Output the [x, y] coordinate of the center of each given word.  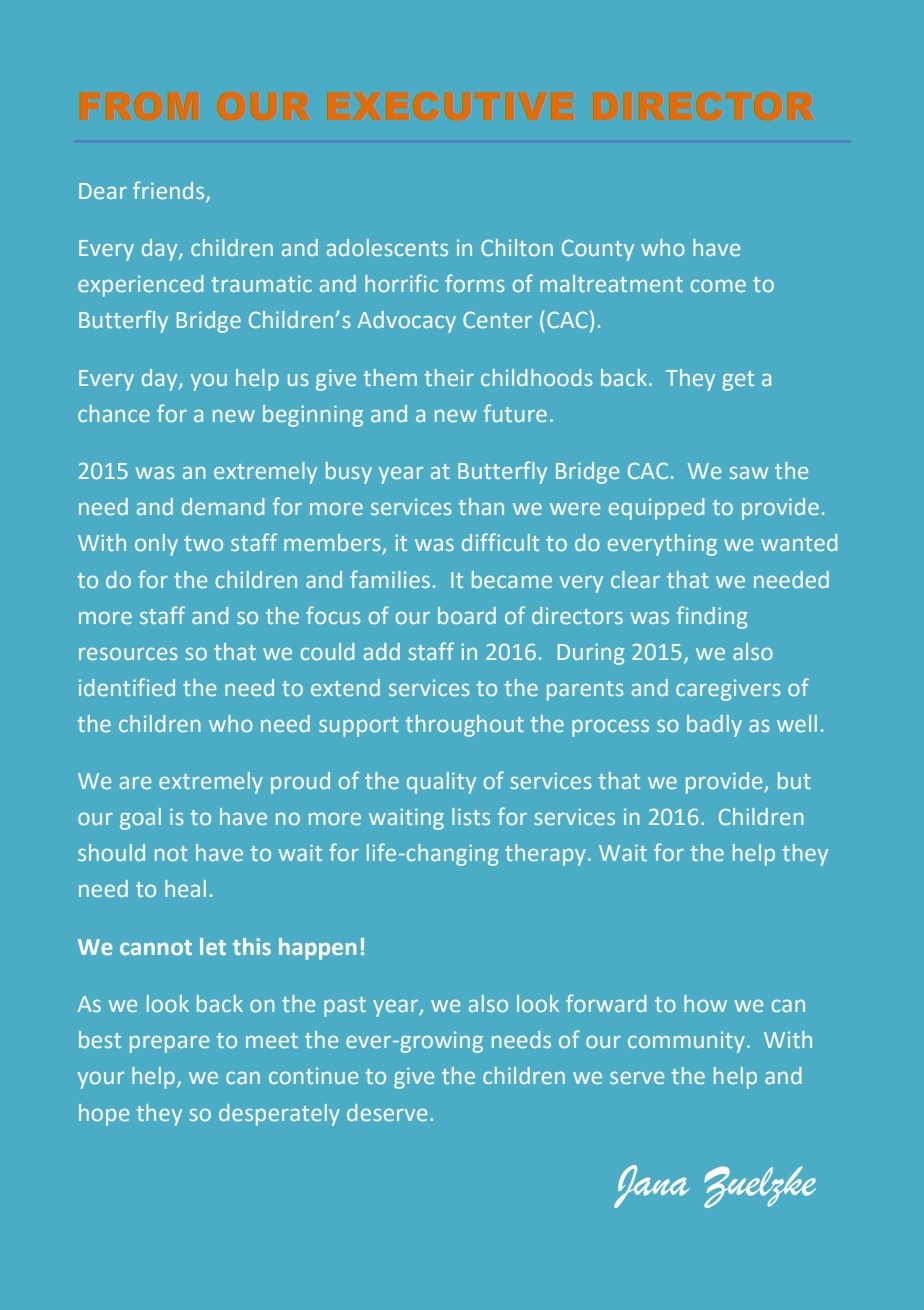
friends [170, 191]
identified [127, 687]
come [718, 286]
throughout [465, 726]
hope [104, 1115]
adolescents [387, 247]
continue [313, 1075]
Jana [651, 1186]
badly [714, 726]
